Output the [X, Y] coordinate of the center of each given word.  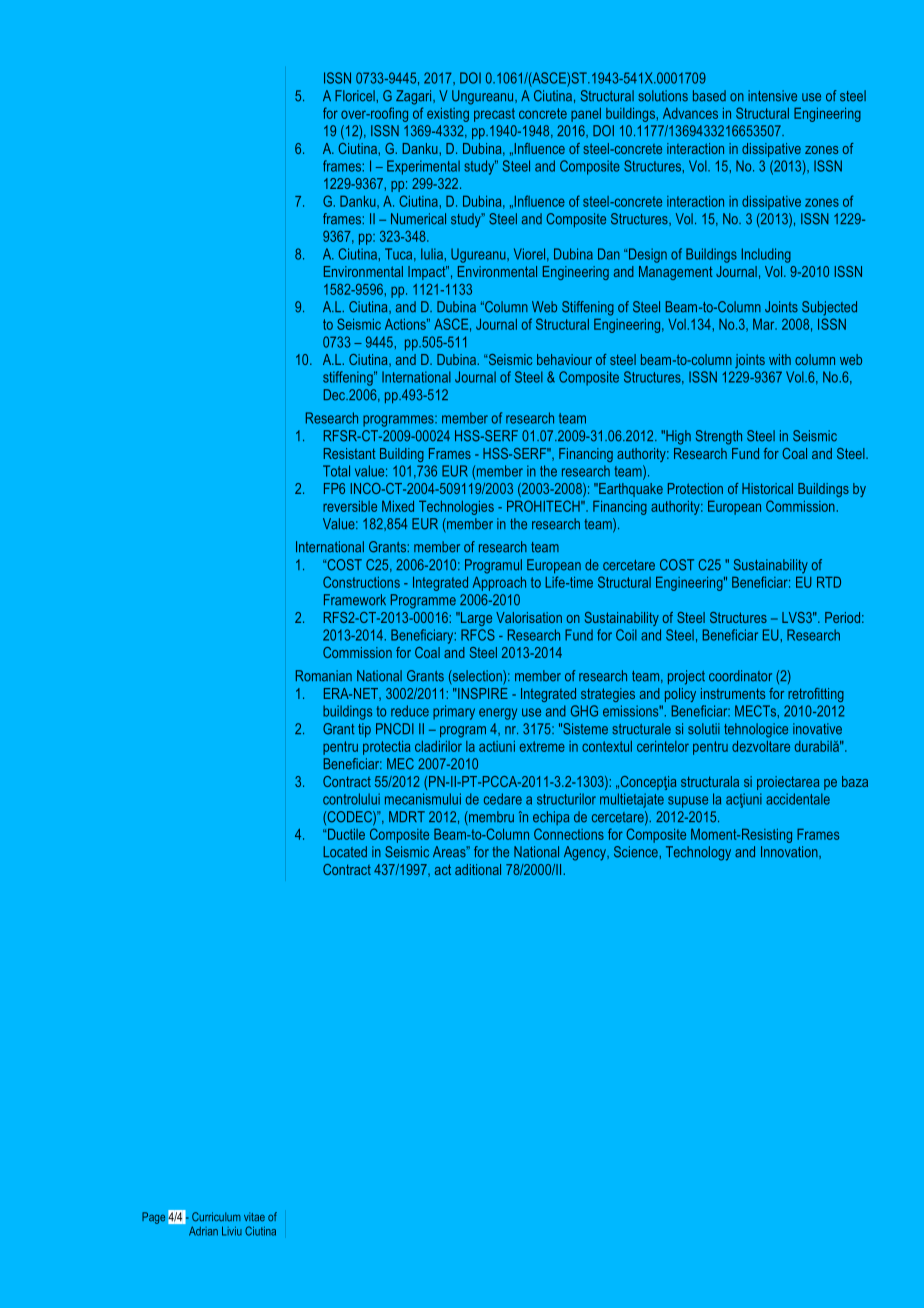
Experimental [423, 167]
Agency [586, 853]
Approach [499, 584]
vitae [254, 1217]
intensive [772, 96]
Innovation [790, 852]
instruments [733, 693]
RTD [829, 582]
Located [345, 852]
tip [364, 730]
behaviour [564, 359]
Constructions [361, 582]
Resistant [350, 453]
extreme [542, 746]
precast [494, 115]
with [780, 359]
